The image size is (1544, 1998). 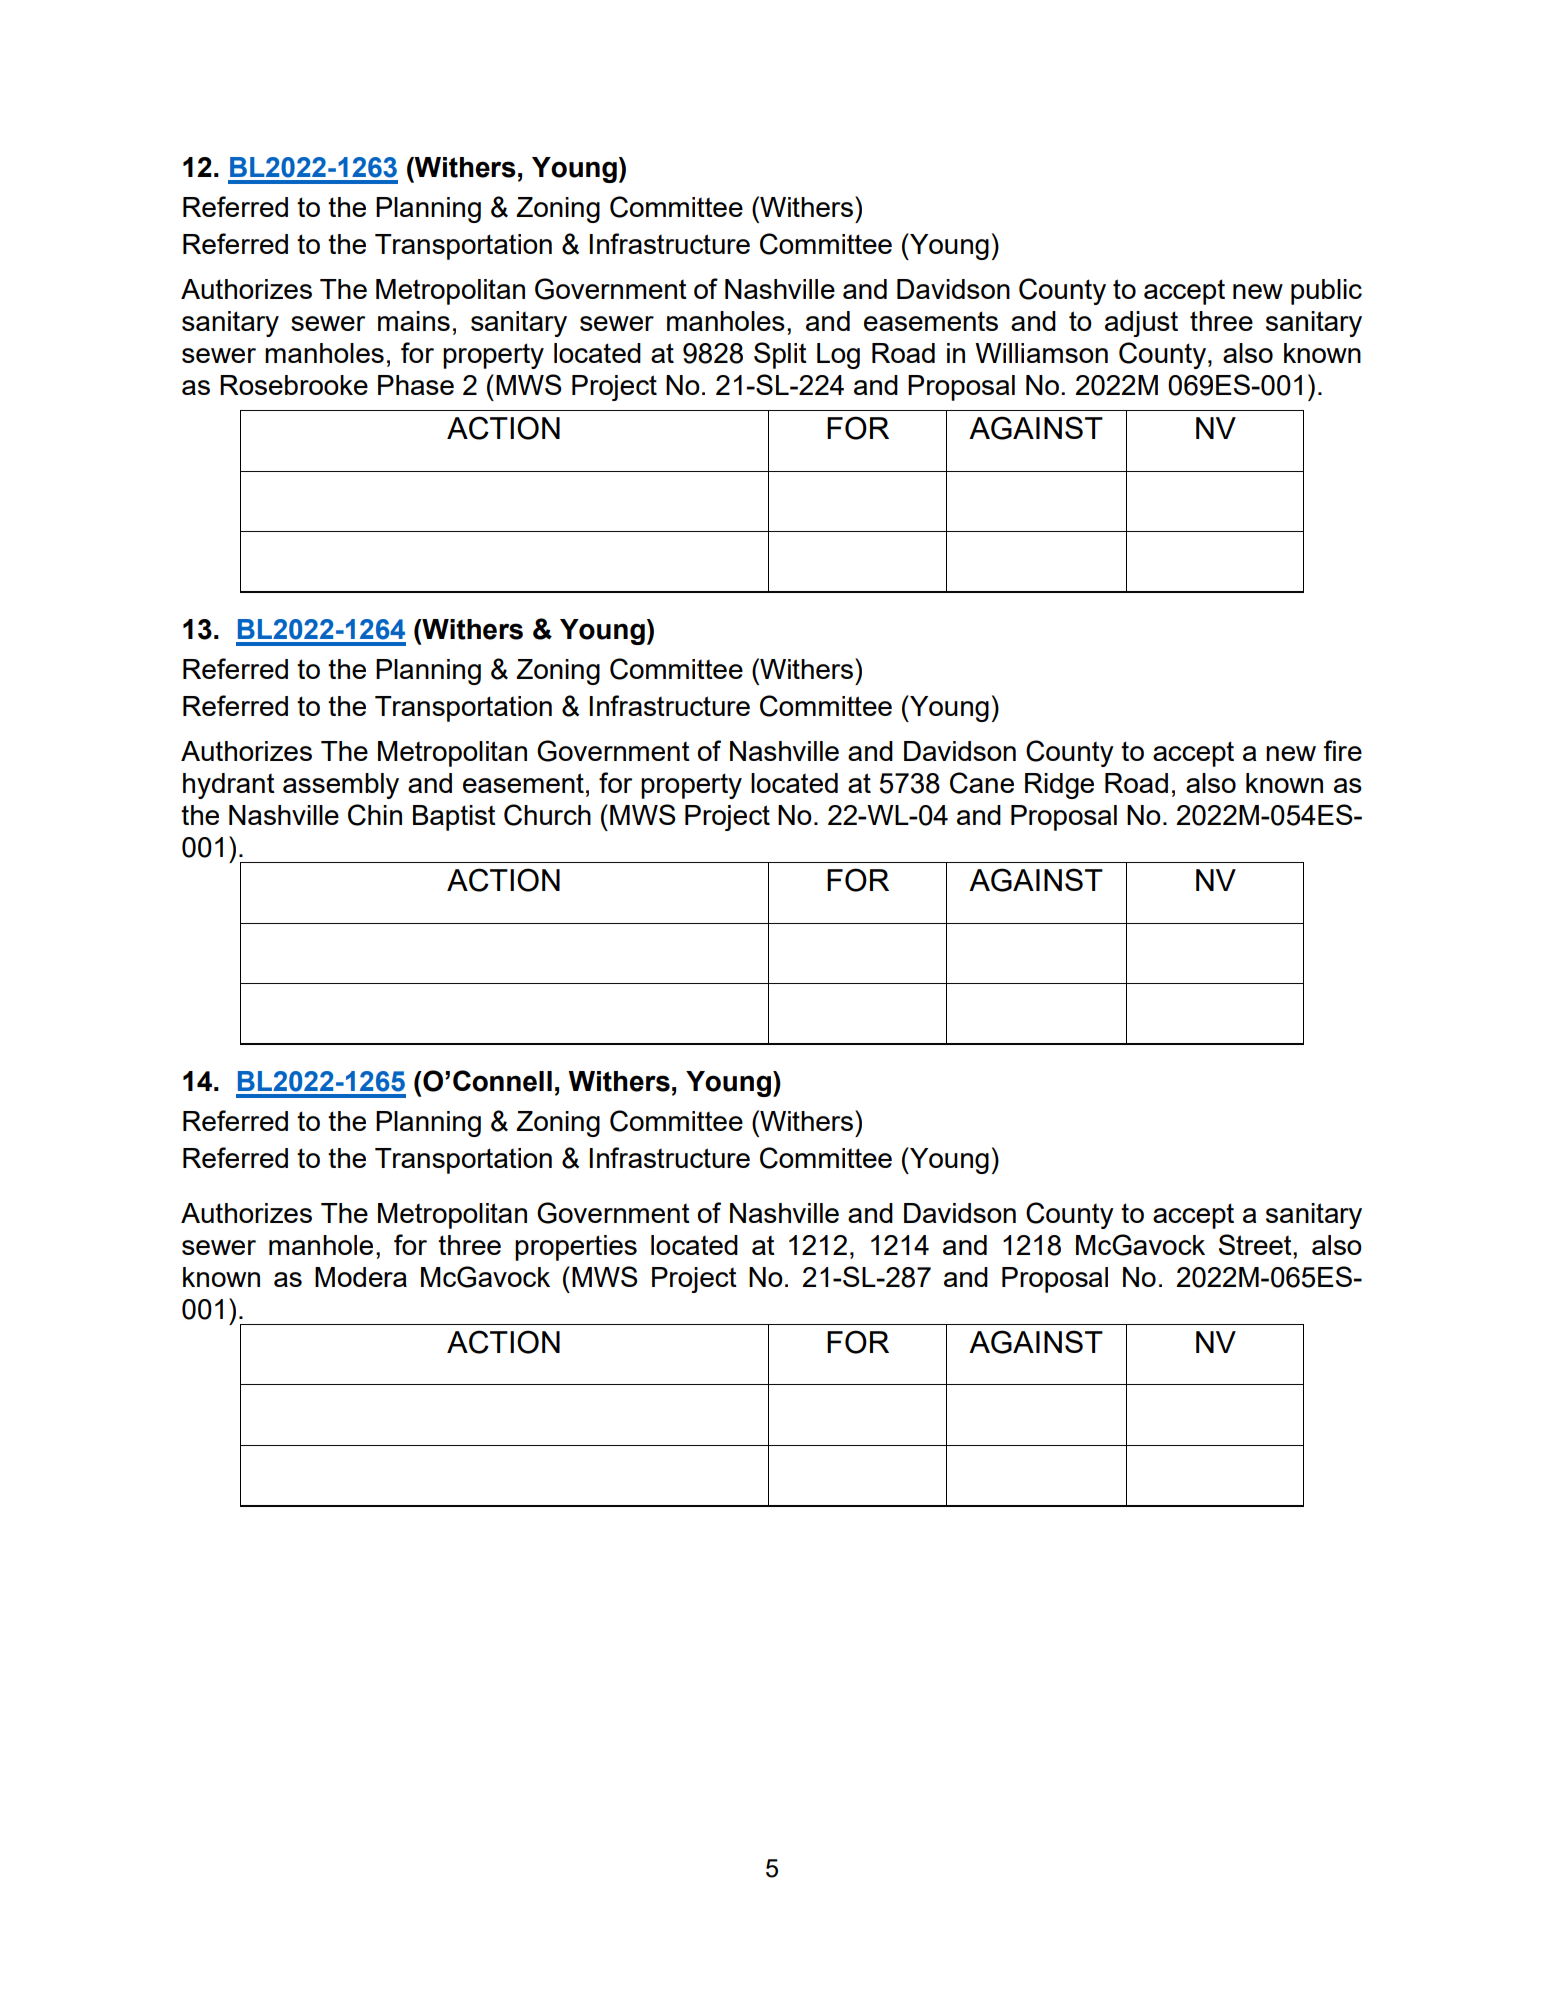 What do you see at coordinates (416, 385) in the screenshot?
I see `Phase` at bounding box center [416, 385].
